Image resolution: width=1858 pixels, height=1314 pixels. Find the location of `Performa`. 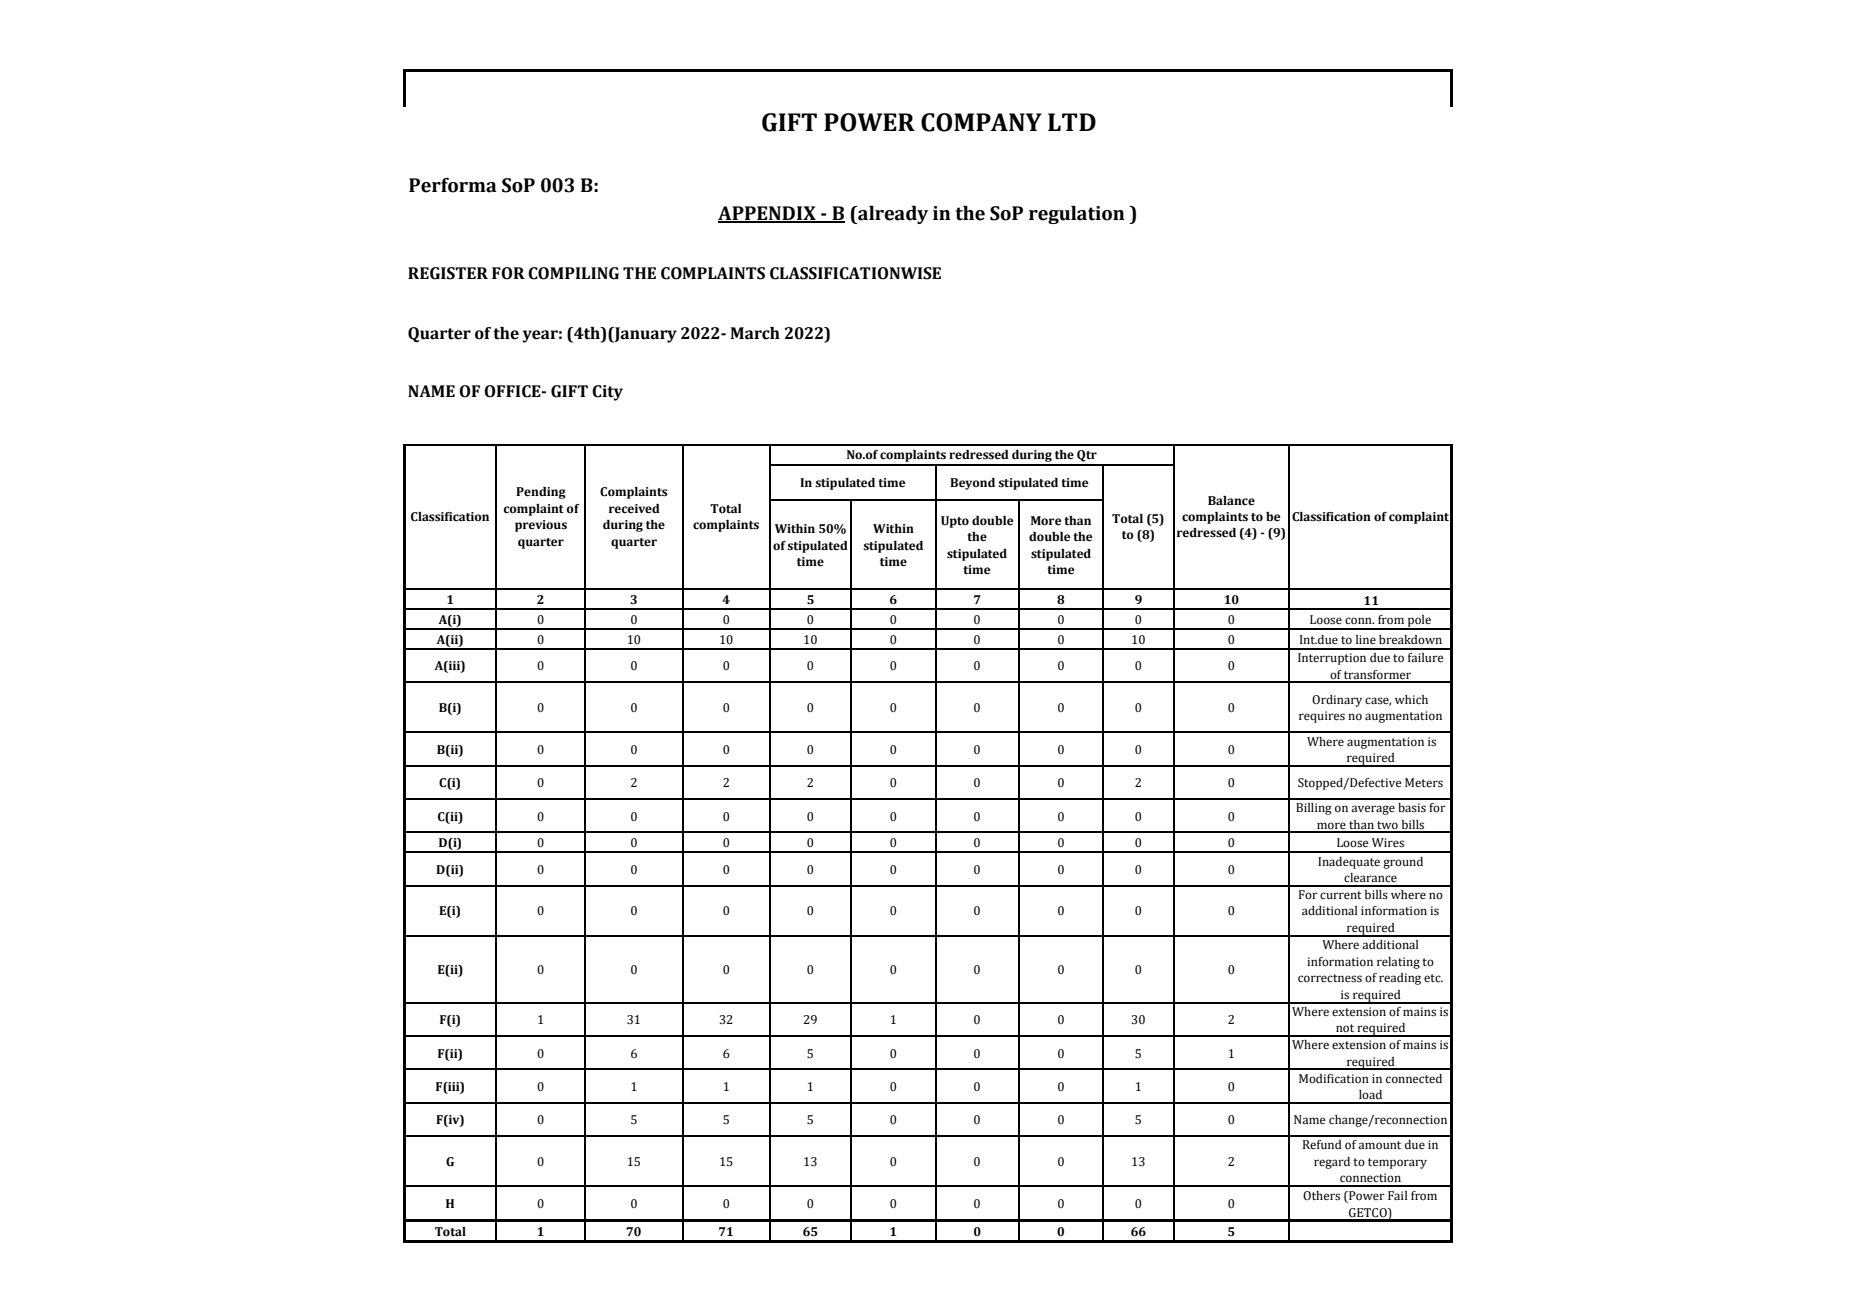

Performa is located at coordinates (453, 185).
